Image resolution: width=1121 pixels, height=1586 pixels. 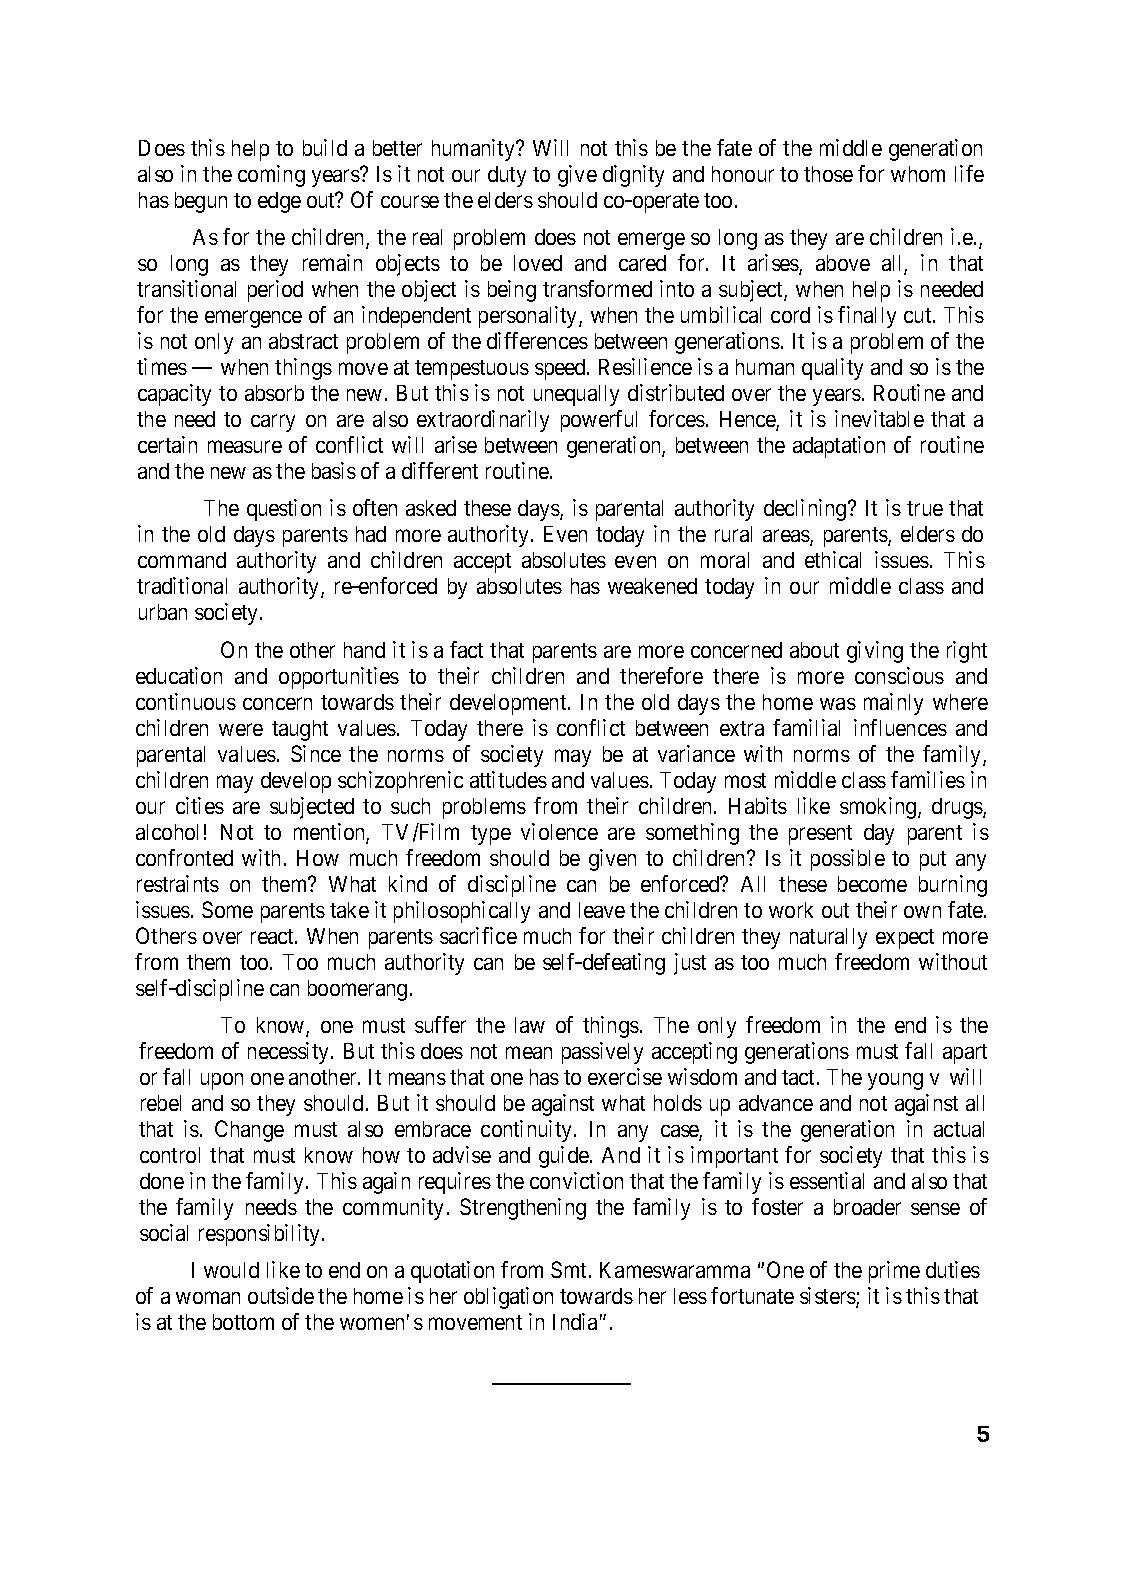 I want to click on duty, so click(x=507, y=176).
